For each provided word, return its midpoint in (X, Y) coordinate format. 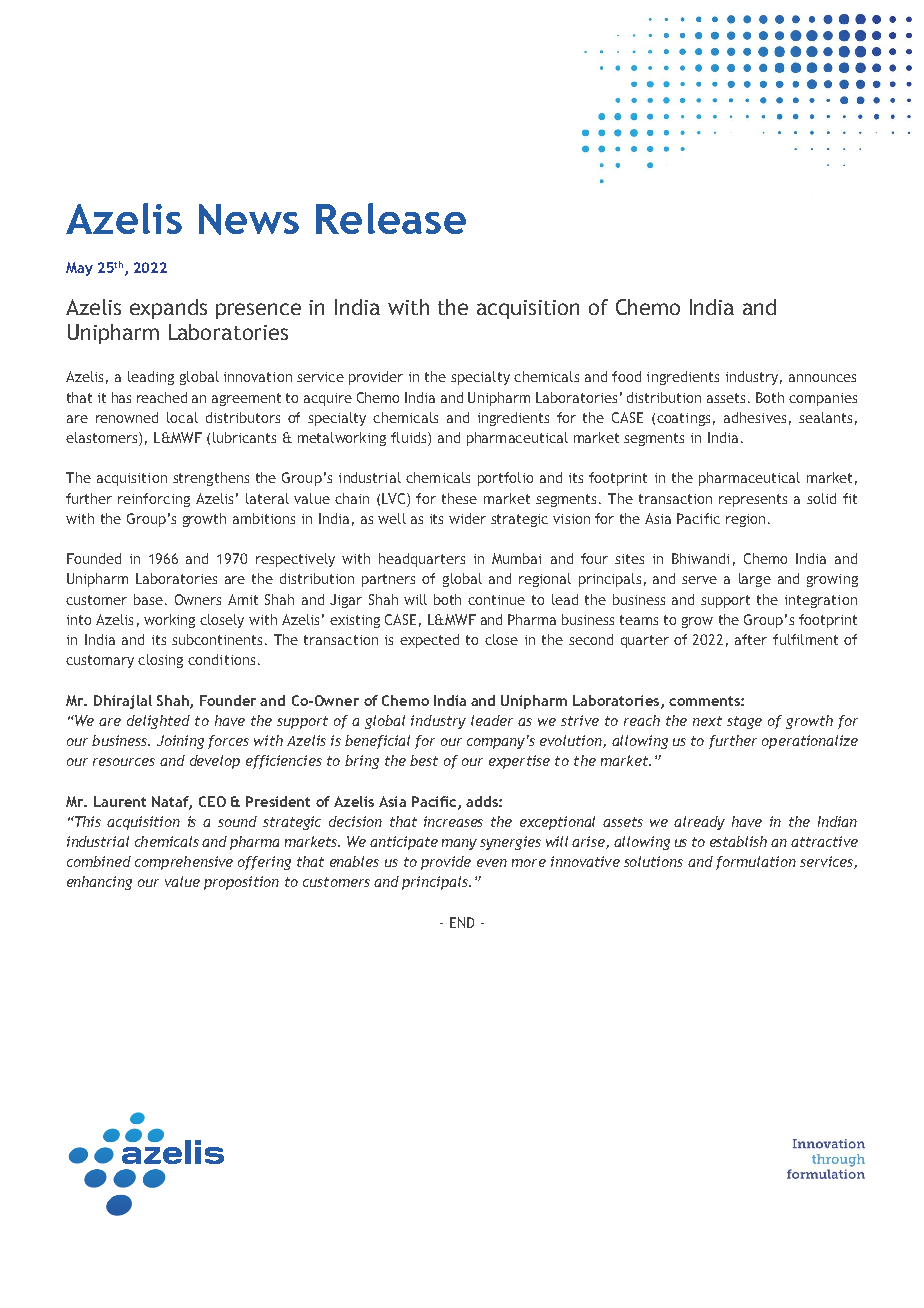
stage (744, 722)
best (424, 760)
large (755, 580)
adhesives (755, 417)
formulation (756, 863)
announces (822, 378)
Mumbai (516, 558)
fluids (410, 439)
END (462, 922)
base (148, 599)
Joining (180, 742)
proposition (241, 883)
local (182, 417)
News (249, 219)
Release (391, 218)
